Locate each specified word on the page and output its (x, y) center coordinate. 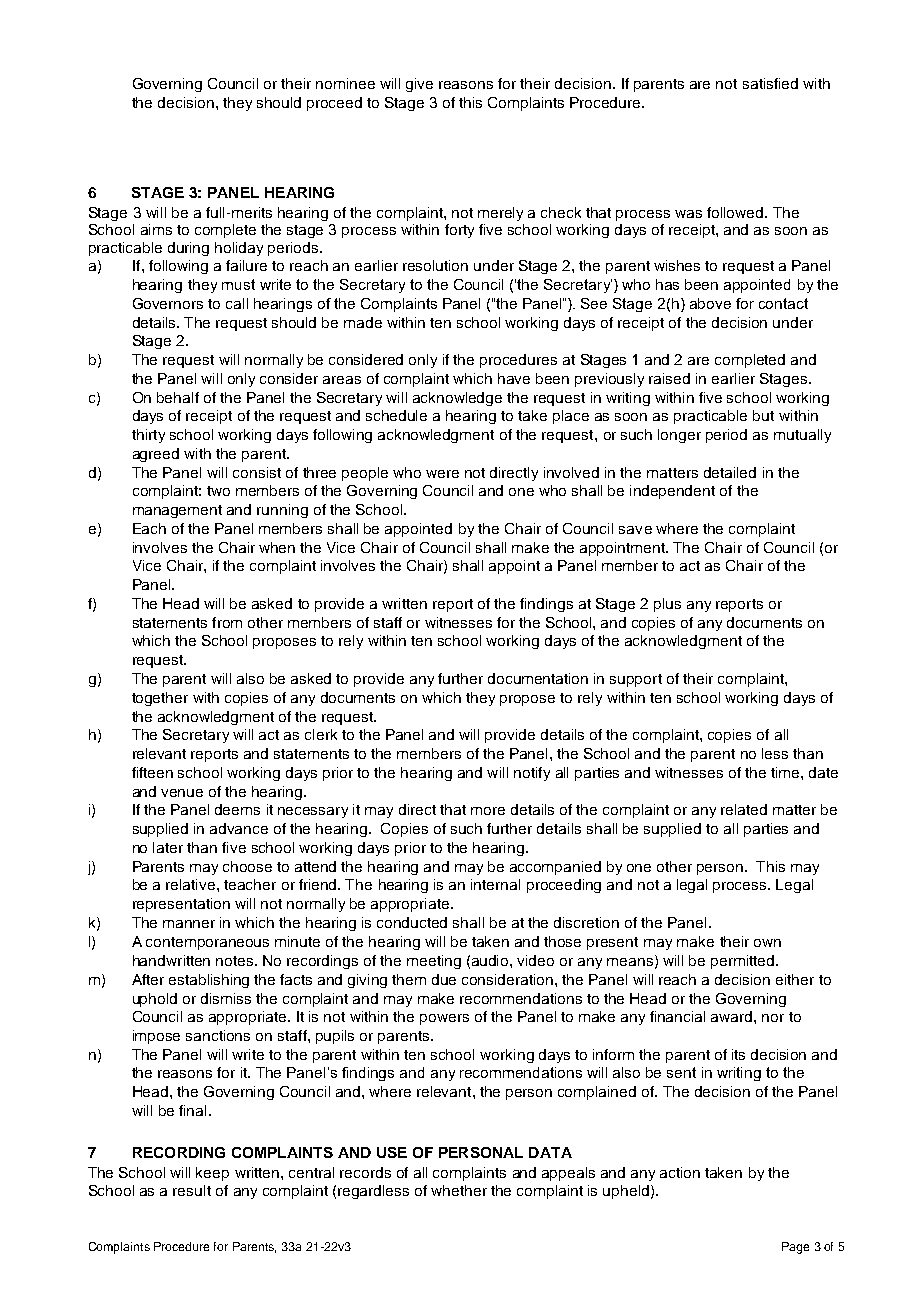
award (733, 1016)
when (277, 547)
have (514, 378)
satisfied (770, 83)
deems (237, 809)
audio (491, 960)
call (237, 303)
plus (667, 605)
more (488, 811)
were (442, 474)
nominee (345, 83)
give (419, 85)
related (744, 809)
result (192, 1190)
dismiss (226, 998)
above (710, 303)
